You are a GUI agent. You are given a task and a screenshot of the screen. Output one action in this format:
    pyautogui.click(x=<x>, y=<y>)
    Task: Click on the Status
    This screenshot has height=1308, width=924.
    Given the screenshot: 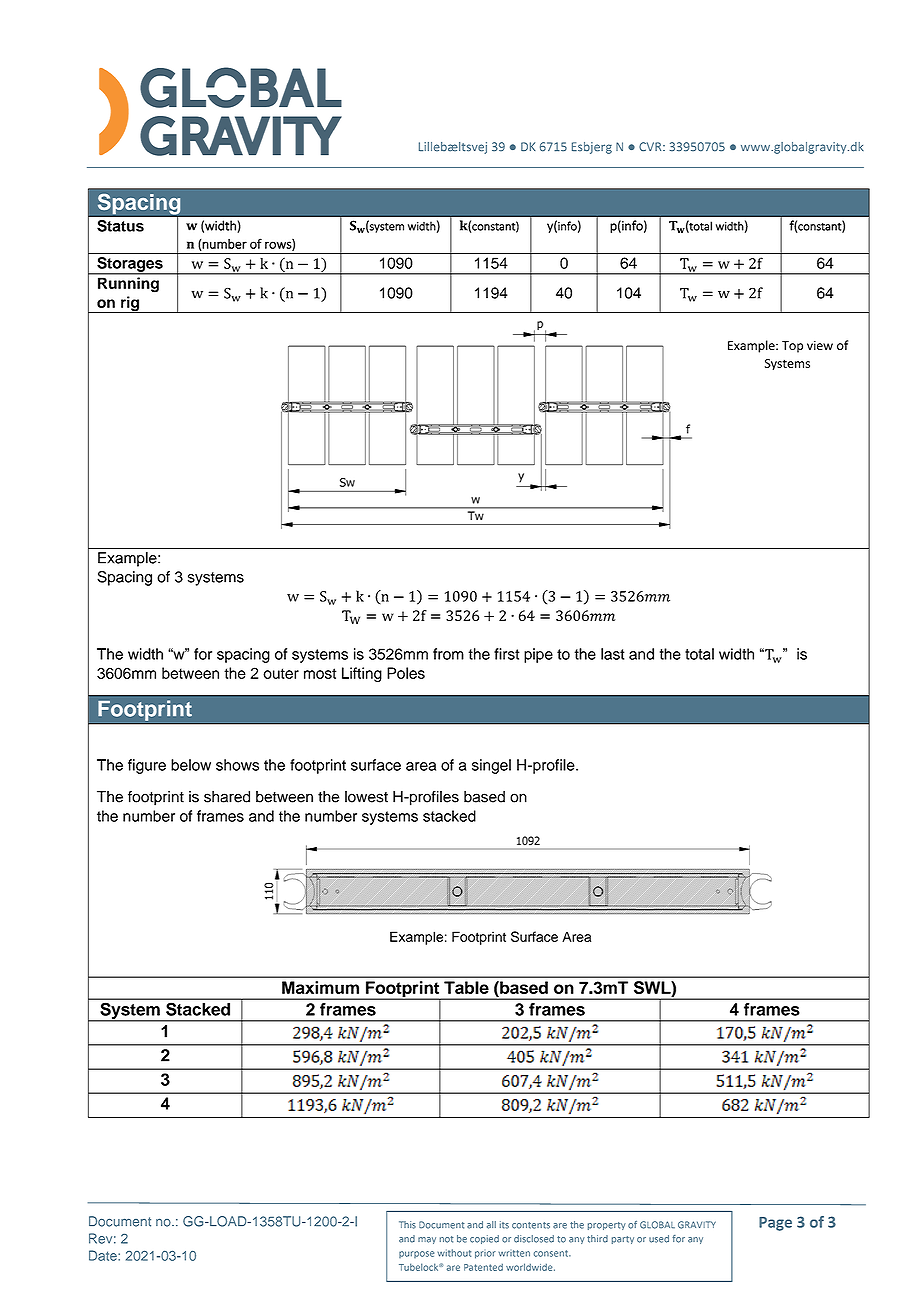 What is the action you would take?
    pyautogui.click(x=120, y=226)
